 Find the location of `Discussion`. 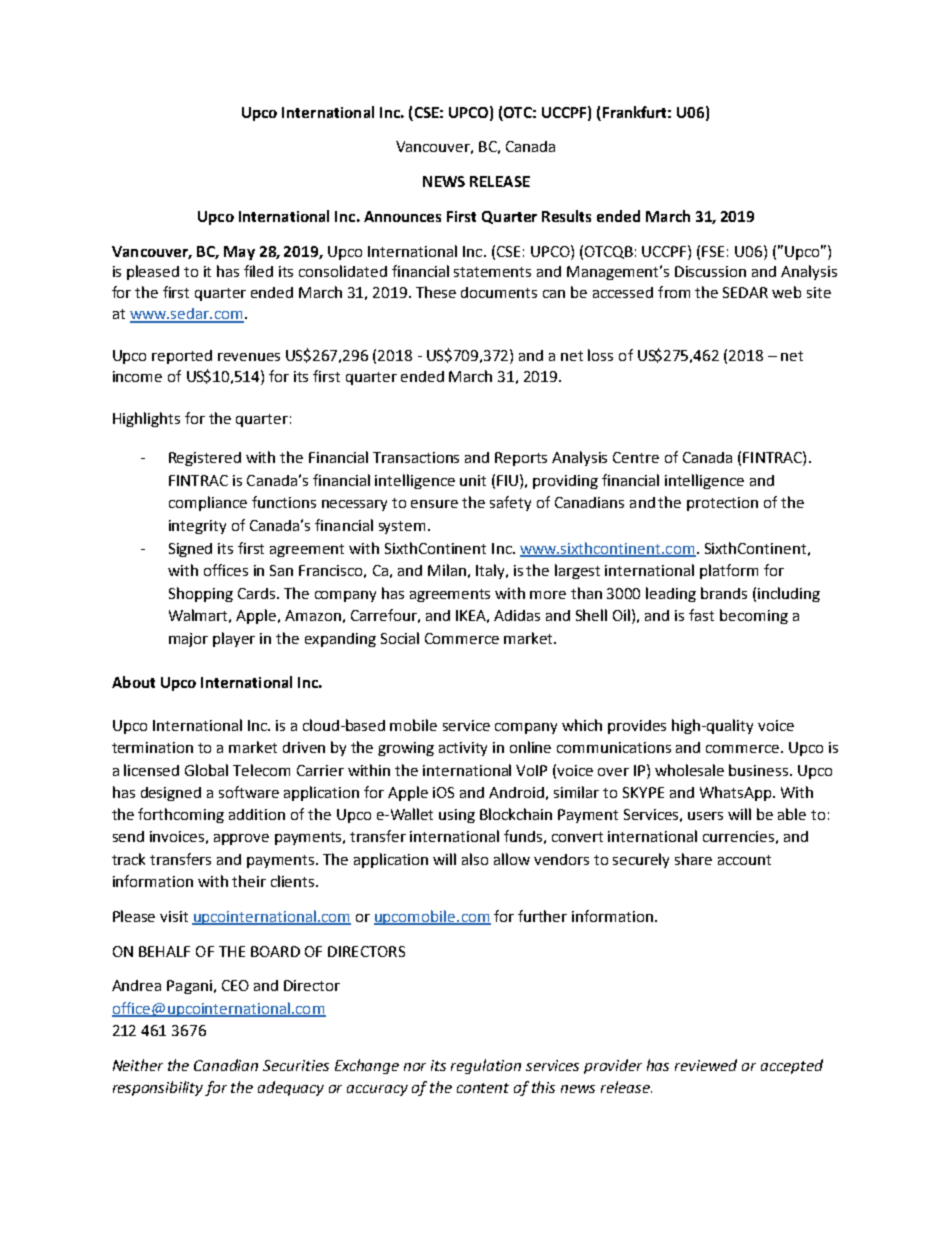

Discussion is located at coordinates (710, 271).
